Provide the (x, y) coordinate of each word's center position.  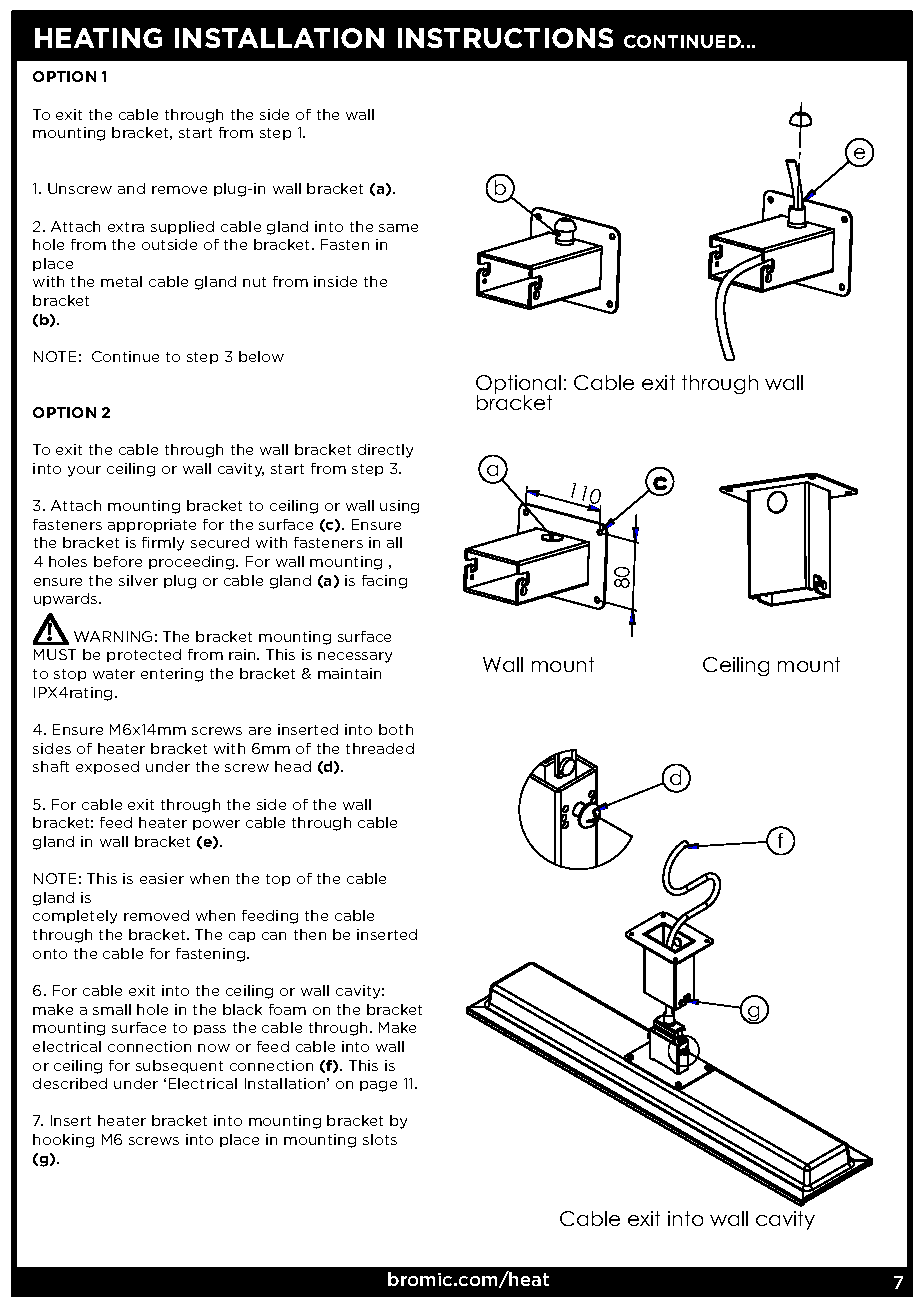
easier (162, 878)
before (118, 561)
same (398, 228)
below (261, 356)
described (70, 1083)
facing (384, 582)
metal (121, 281)
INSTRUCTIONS (505, 38)
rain (243, 654)
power (216, 825)
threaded (380, 748)
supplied (182, 227)
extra (126, 227)
